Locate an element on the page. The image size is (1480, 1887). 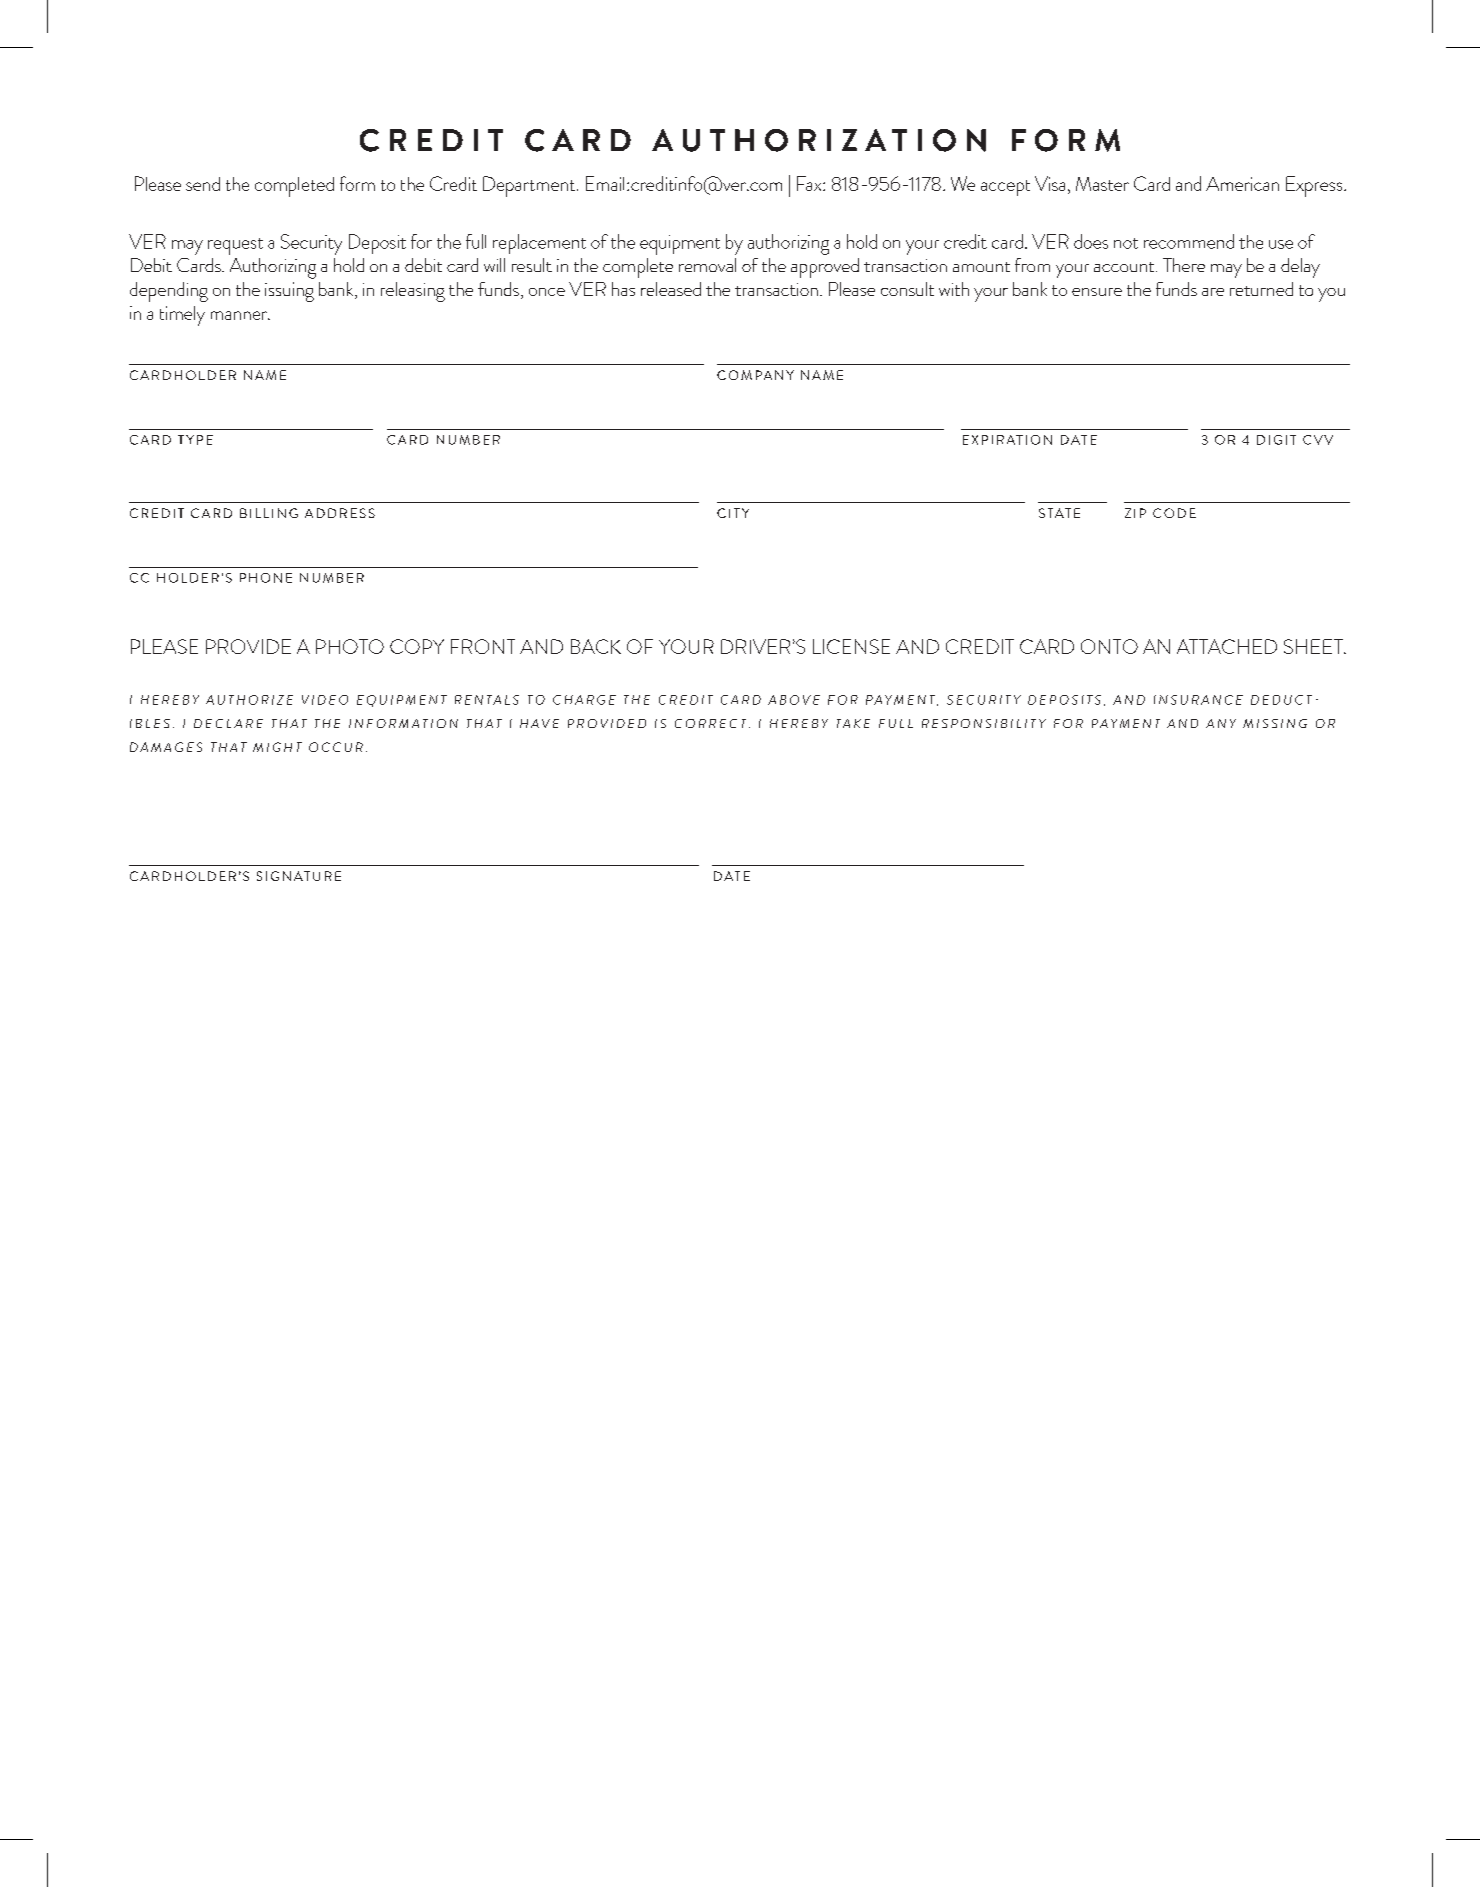
ensure is located at coordinates (1097, 292).
